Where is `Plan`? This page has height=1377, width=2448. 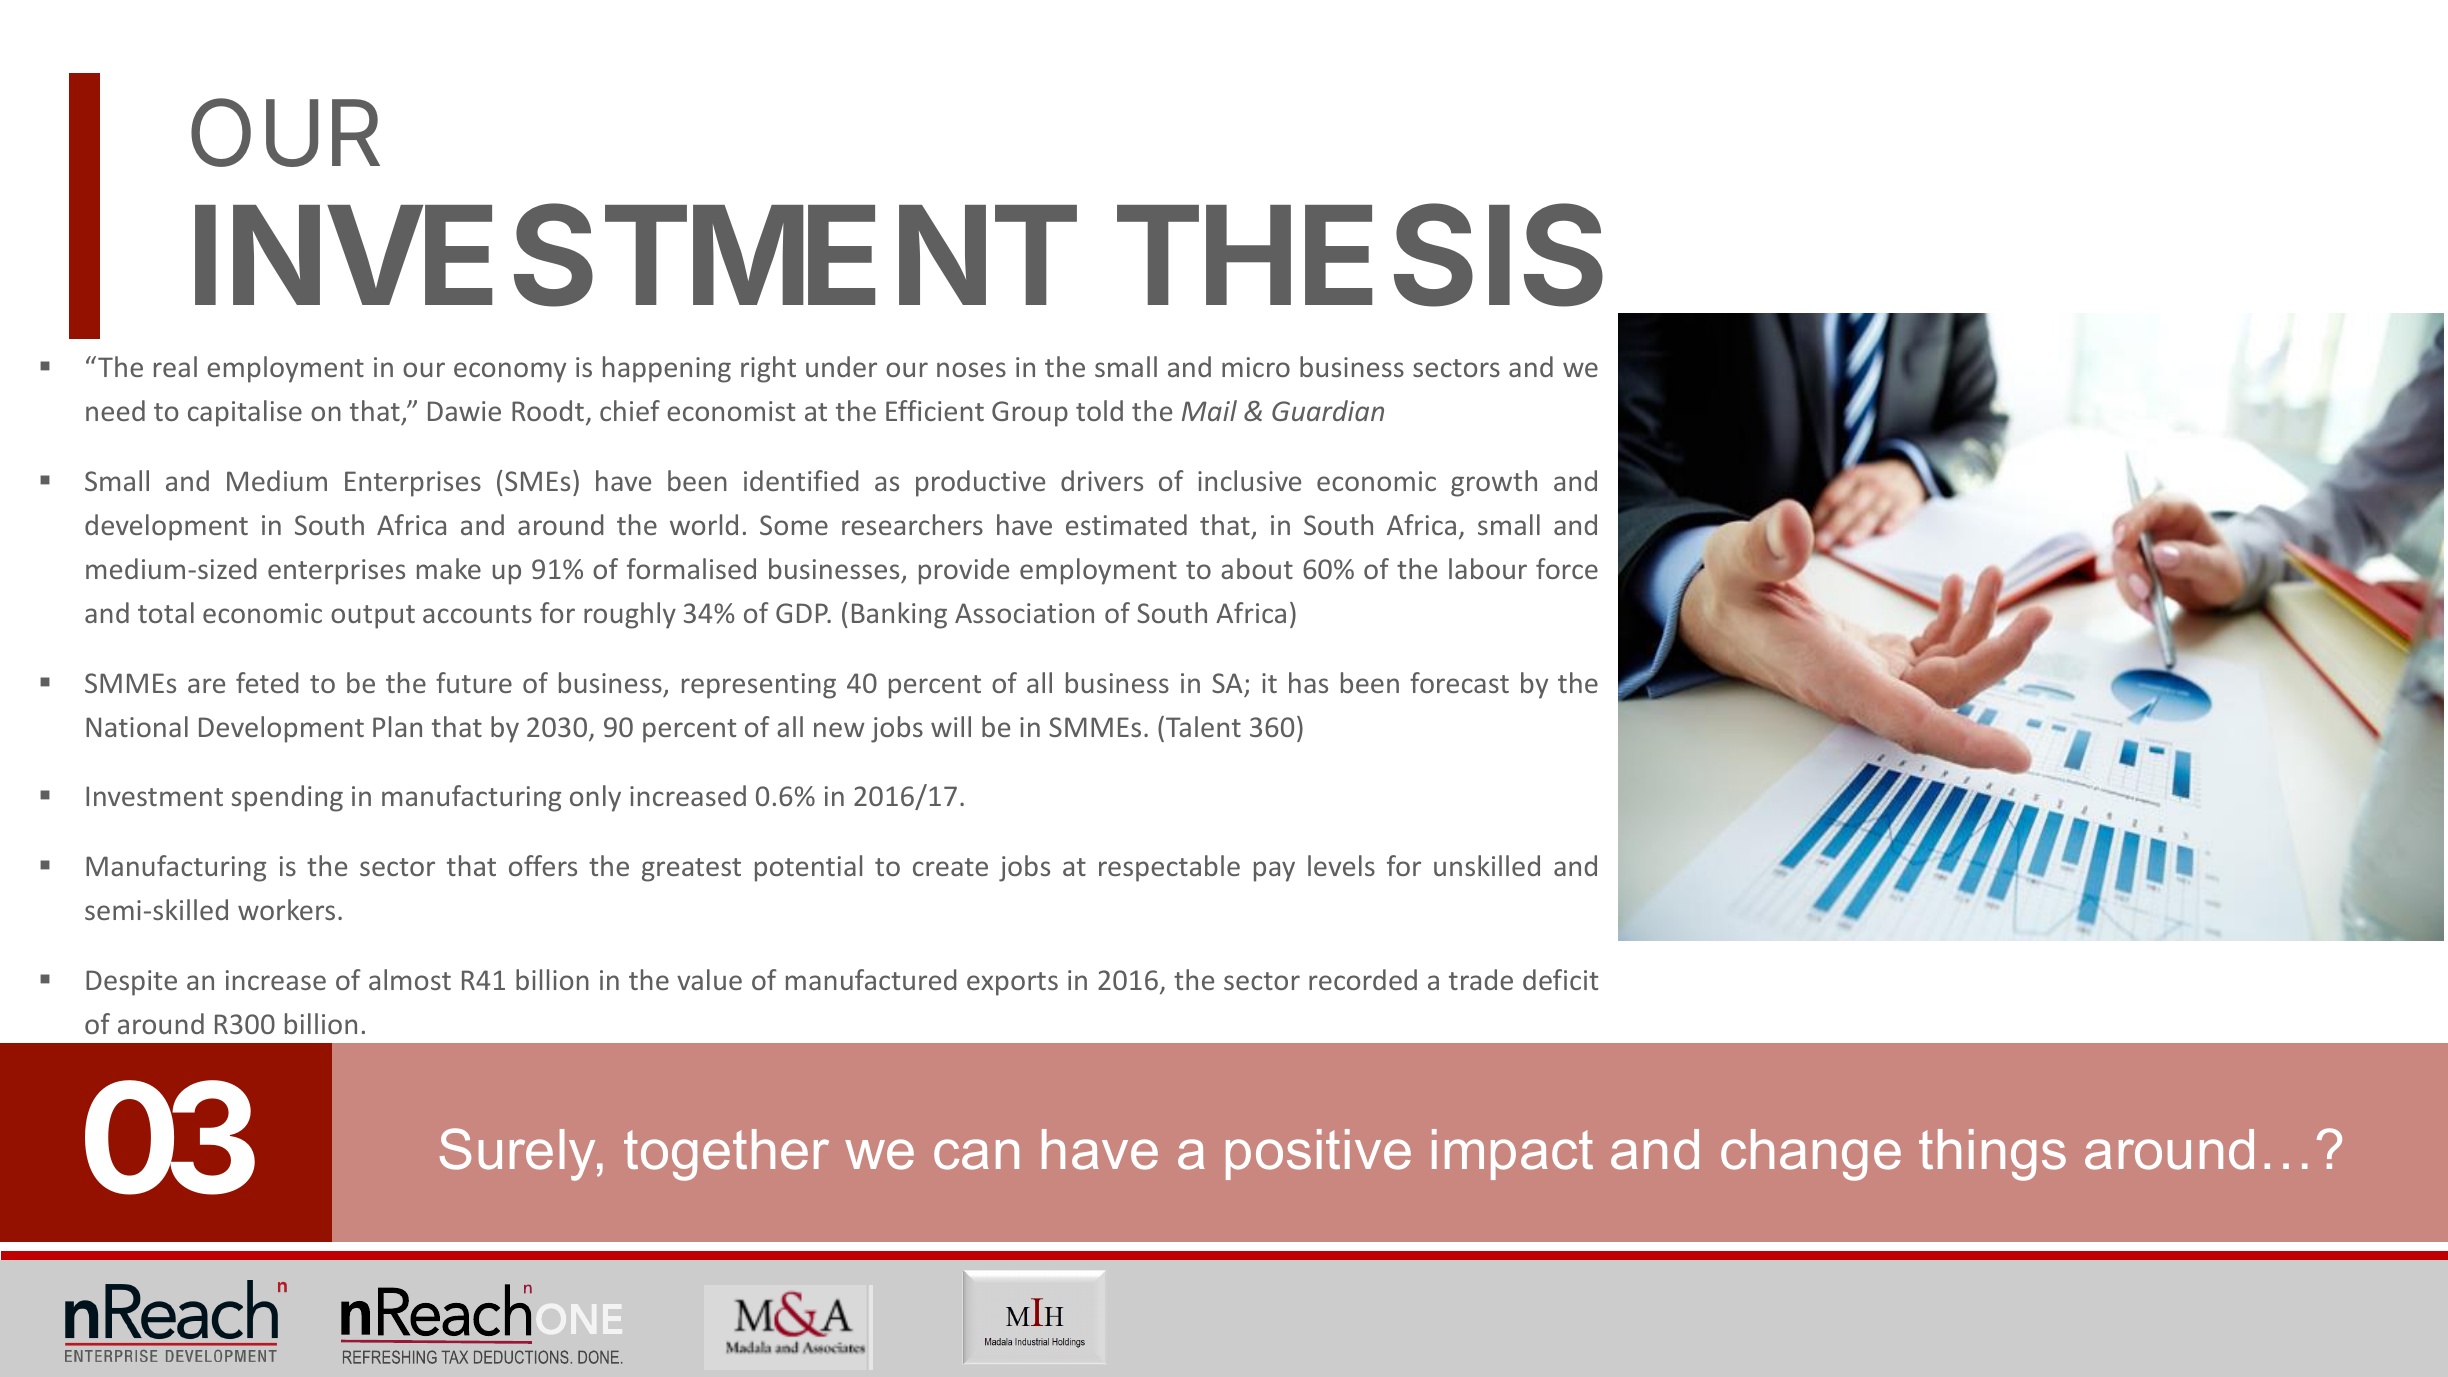
Plan is located at coordinates (397, 726).
